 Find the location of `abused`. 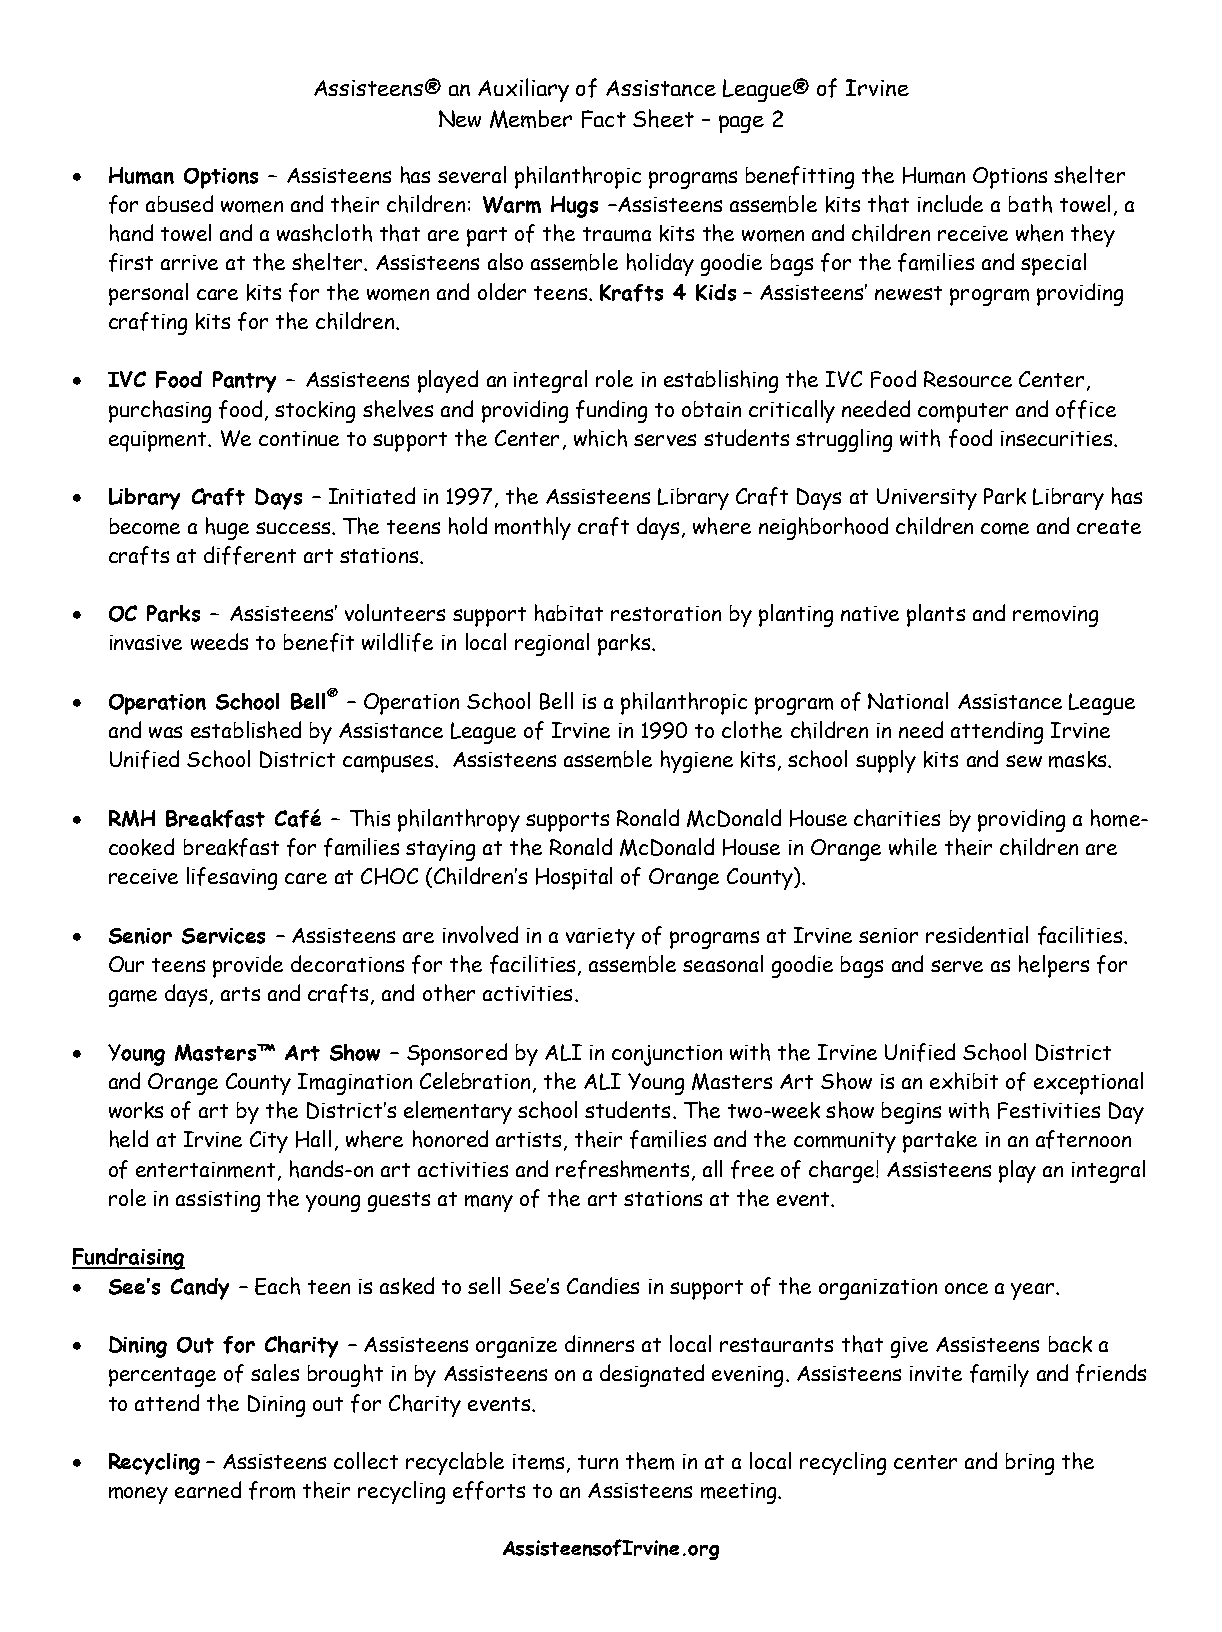

abused is located at coordinates (179, 203).
